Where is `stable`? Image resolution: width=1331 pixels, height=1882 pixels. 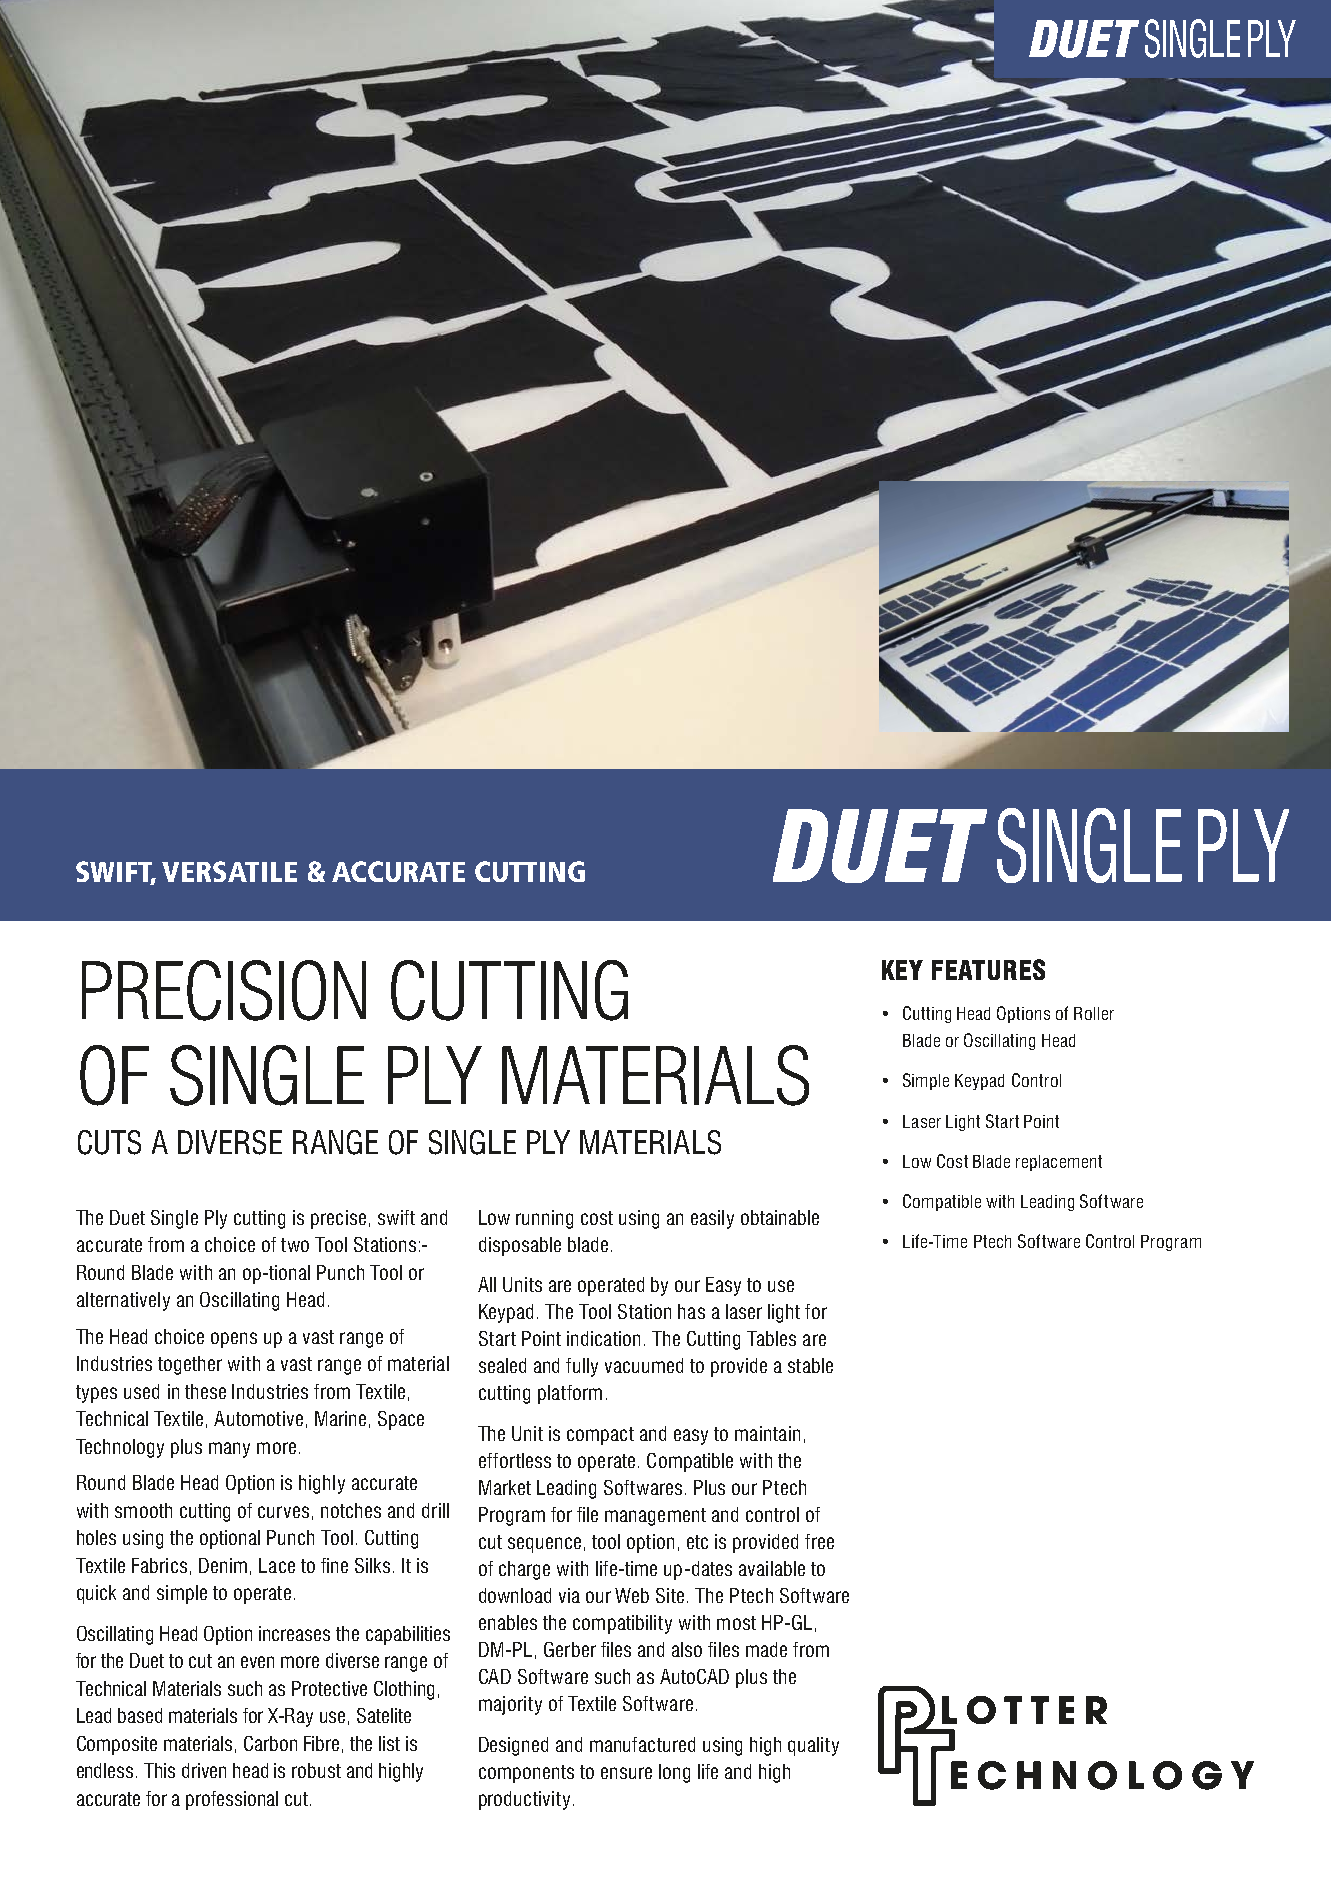 stable is located at coordinates (810, 1365).
